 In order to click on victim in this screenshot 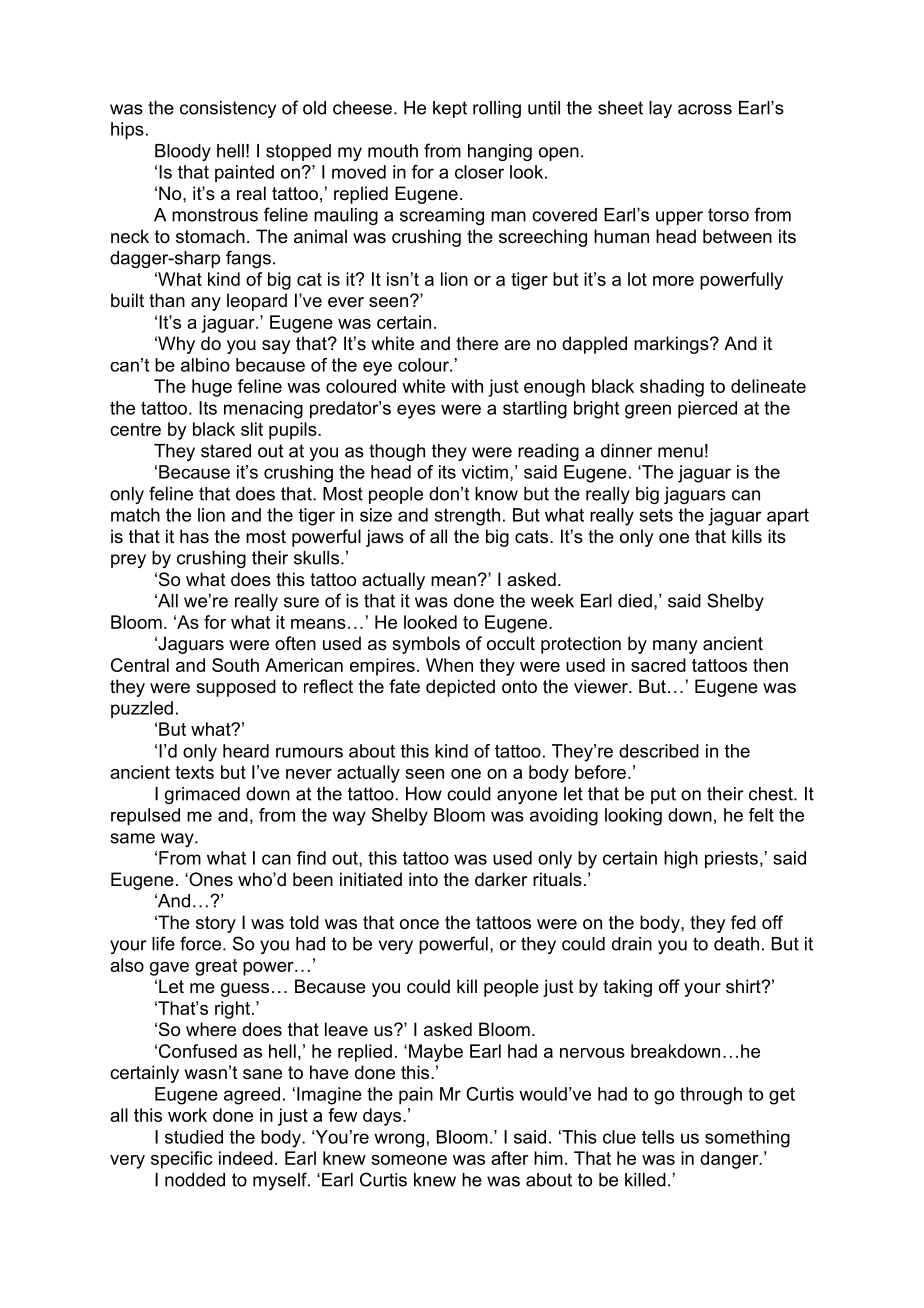, I will do `click(485, 472)`.
